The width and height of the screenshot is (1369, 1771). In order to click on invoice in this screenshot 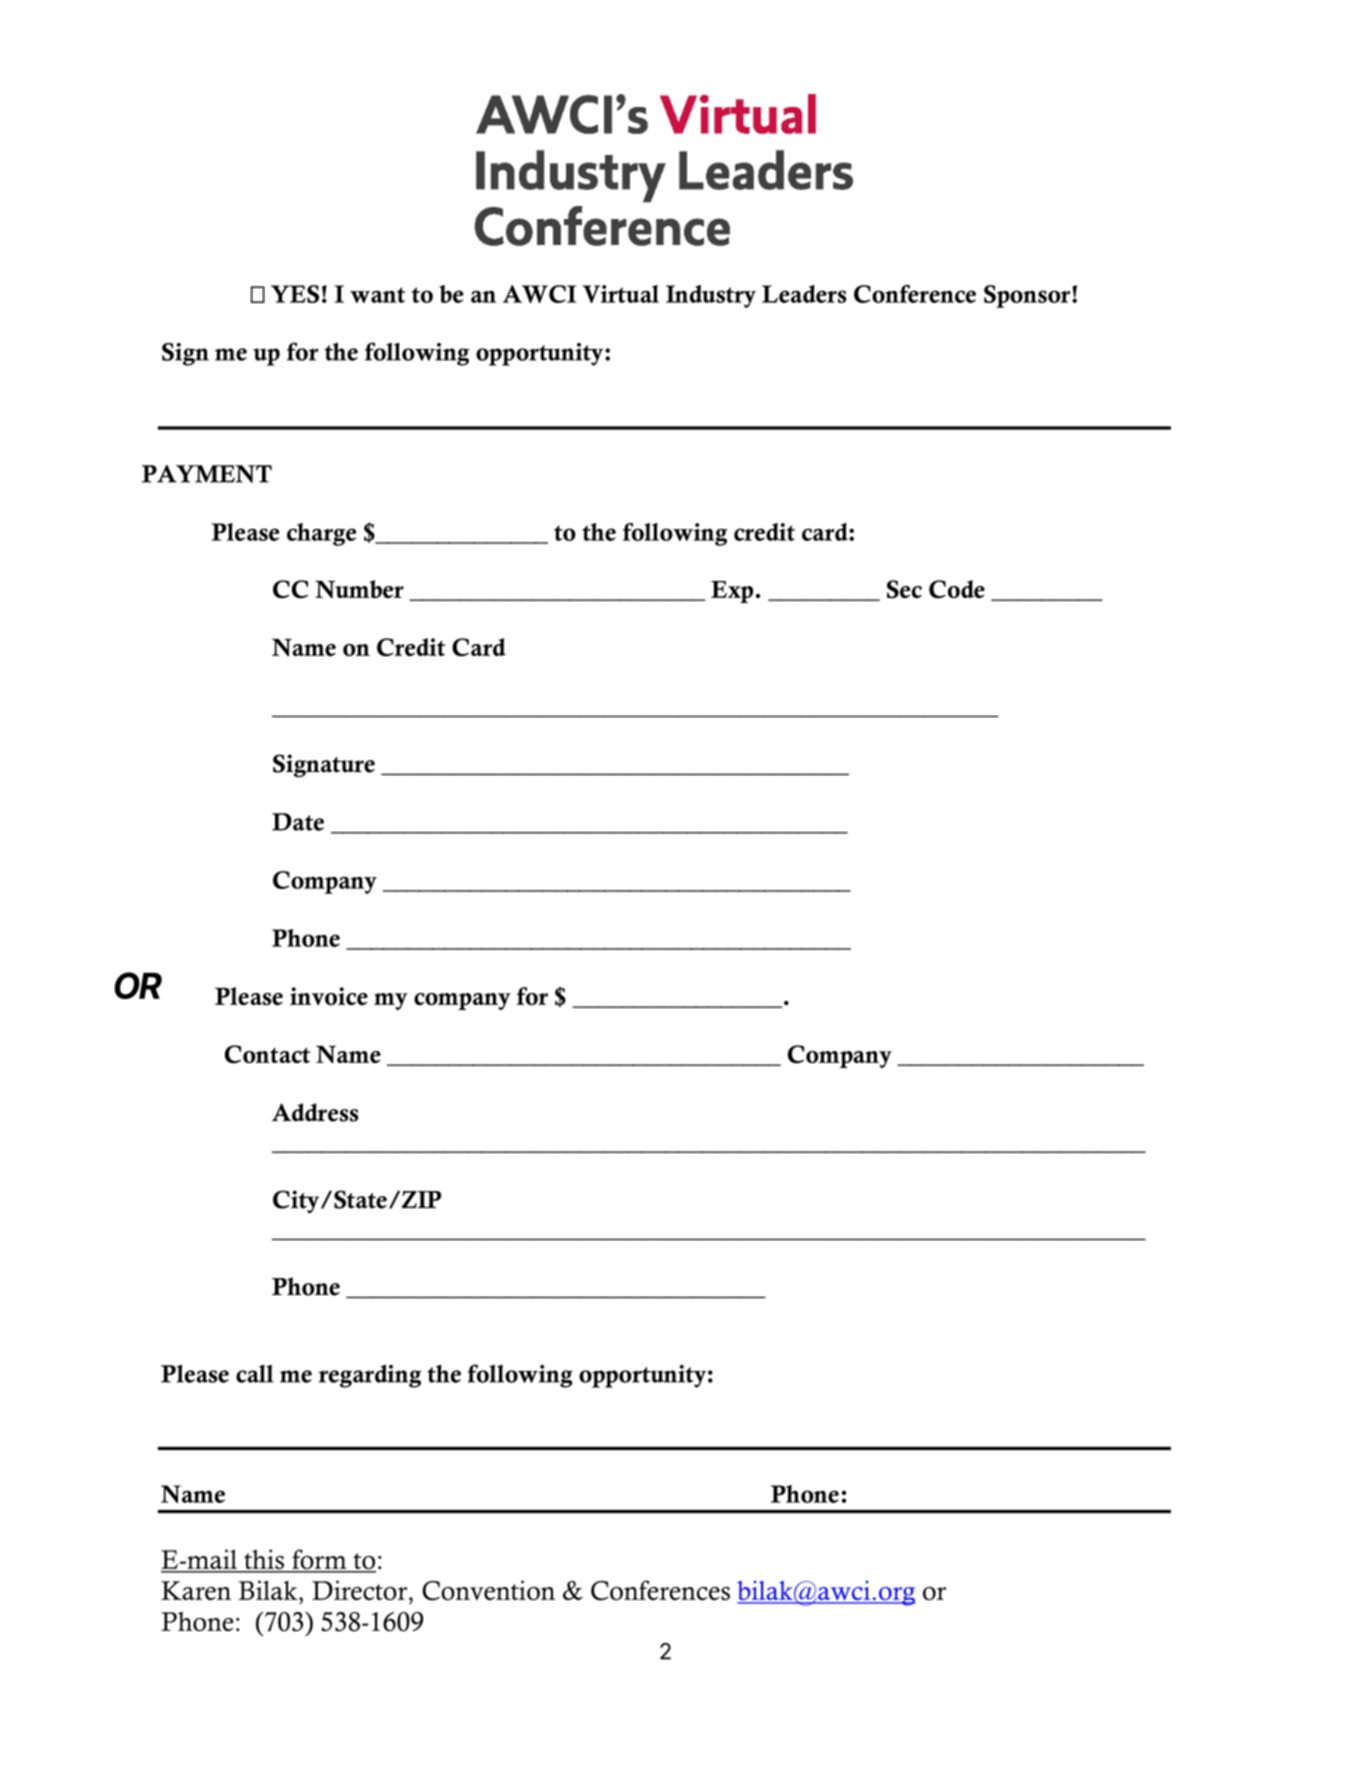, I will do `click(329, 996)`.
